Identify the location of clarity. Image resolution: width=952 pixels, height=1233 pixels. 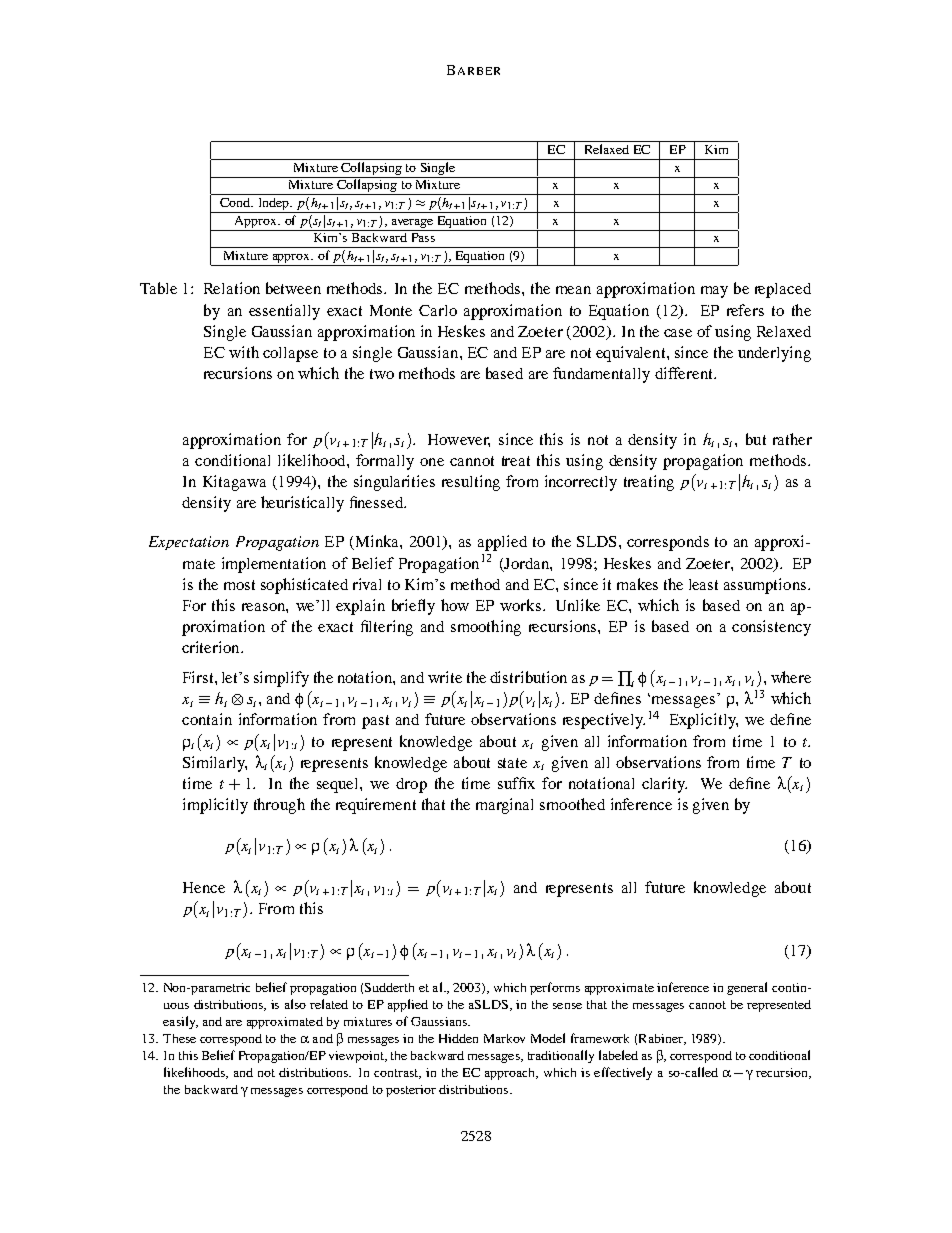
(664, 785).
